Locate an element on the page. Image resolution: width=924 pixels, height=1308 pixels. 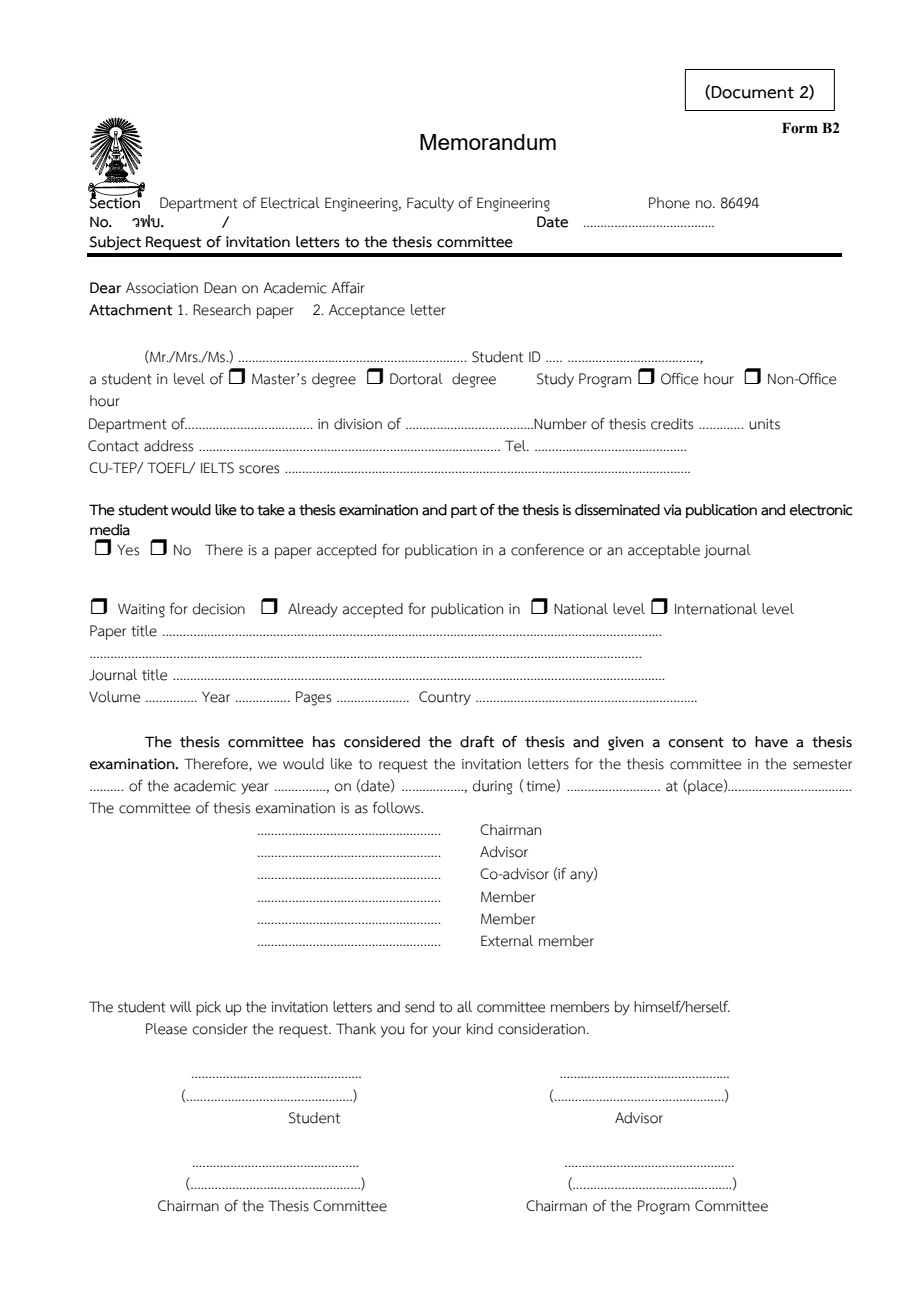
has is located at coordinates (324, 742).
